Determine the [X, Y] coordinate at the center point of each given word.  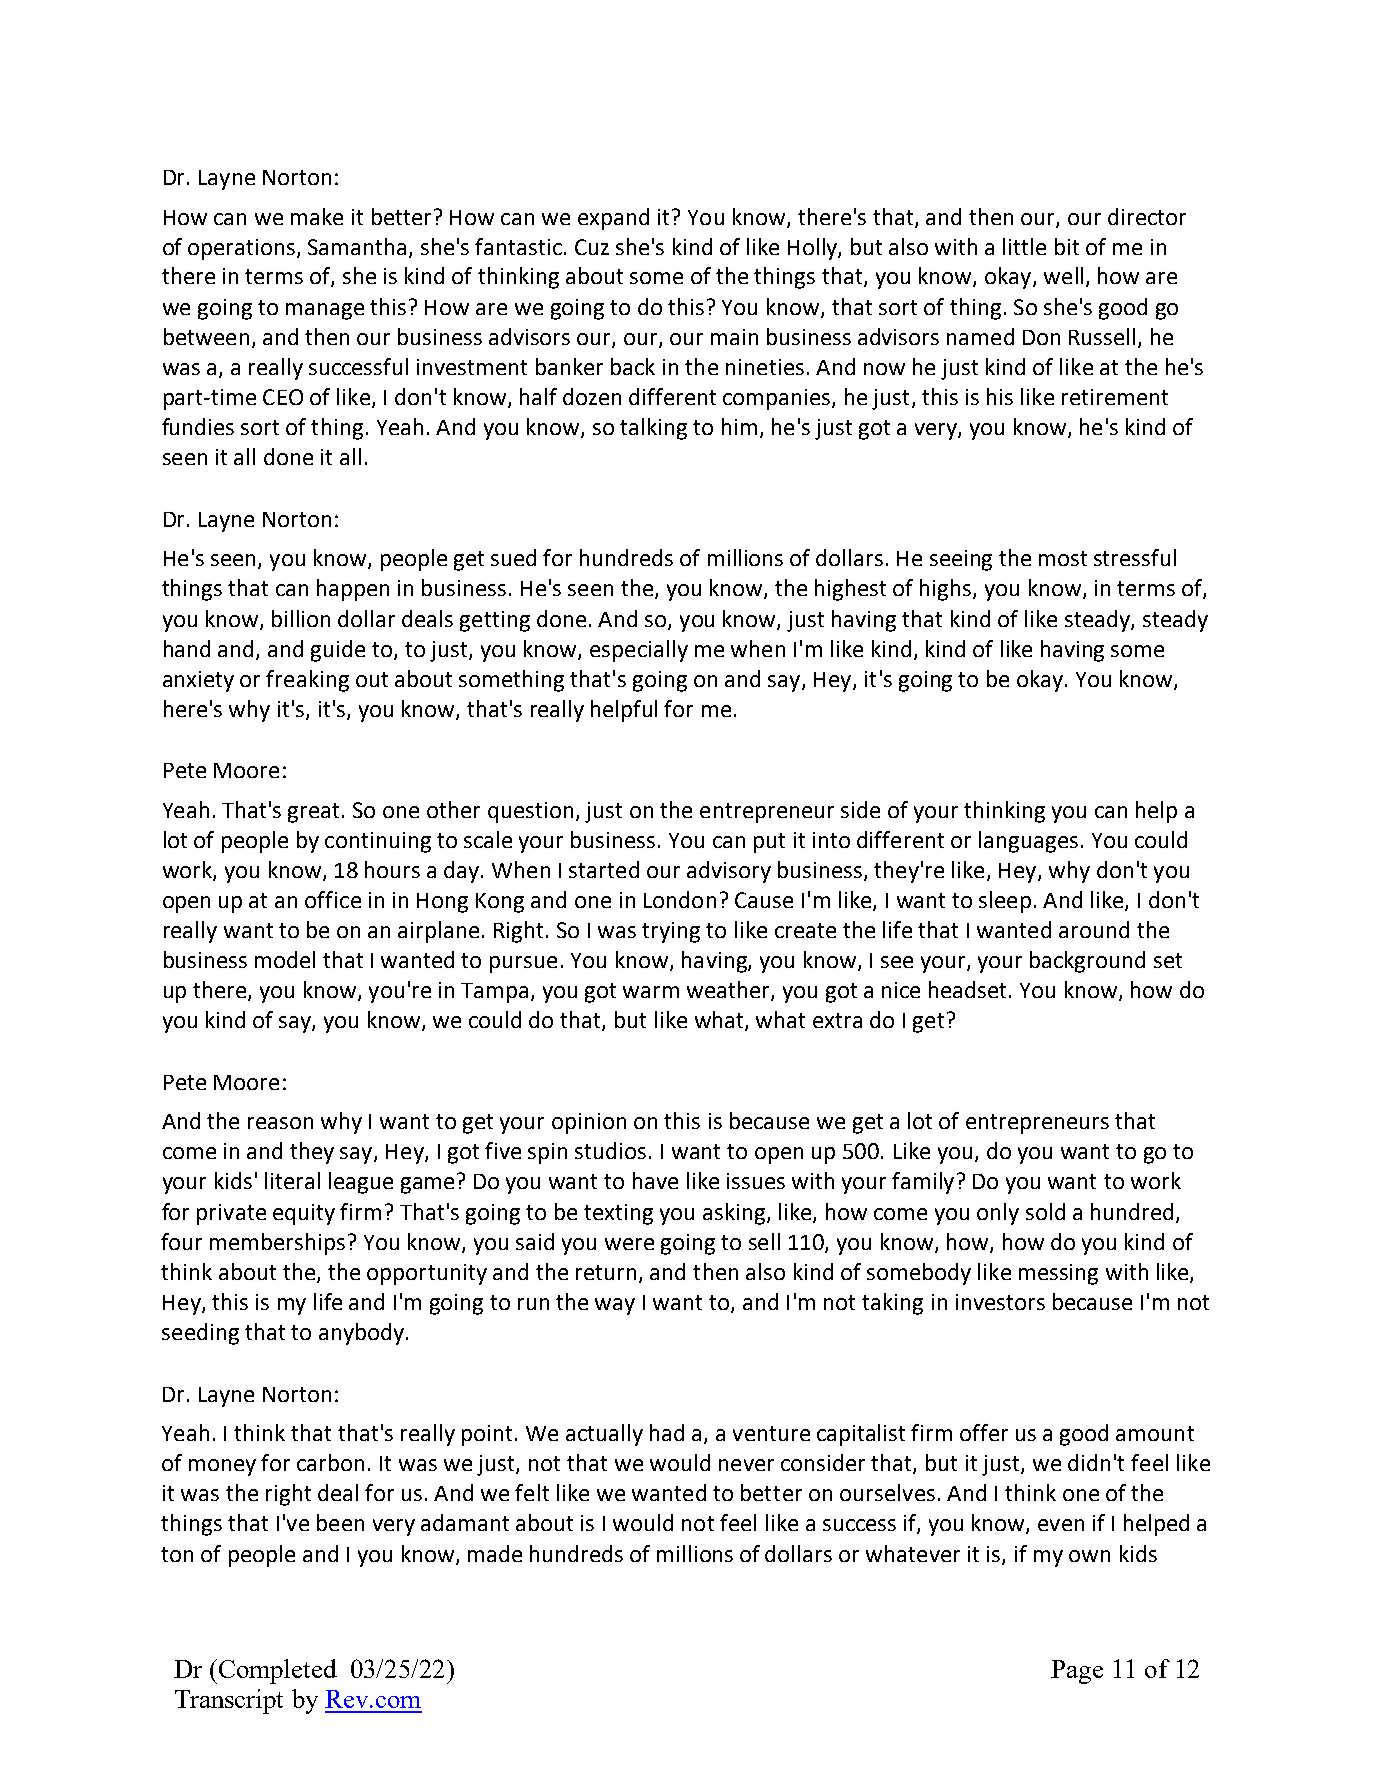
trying [671, 932]
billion [301, 618]
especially [639, 651]
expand [613, 219]
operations [241, 249]
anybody [361, 1334]
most [1063, 558]
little [1024, 246]
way [615, 1306]
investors [1000, 1302]
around [1094, 929]
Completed [278, 1671]
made [495, 1553]
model [285, 959]
